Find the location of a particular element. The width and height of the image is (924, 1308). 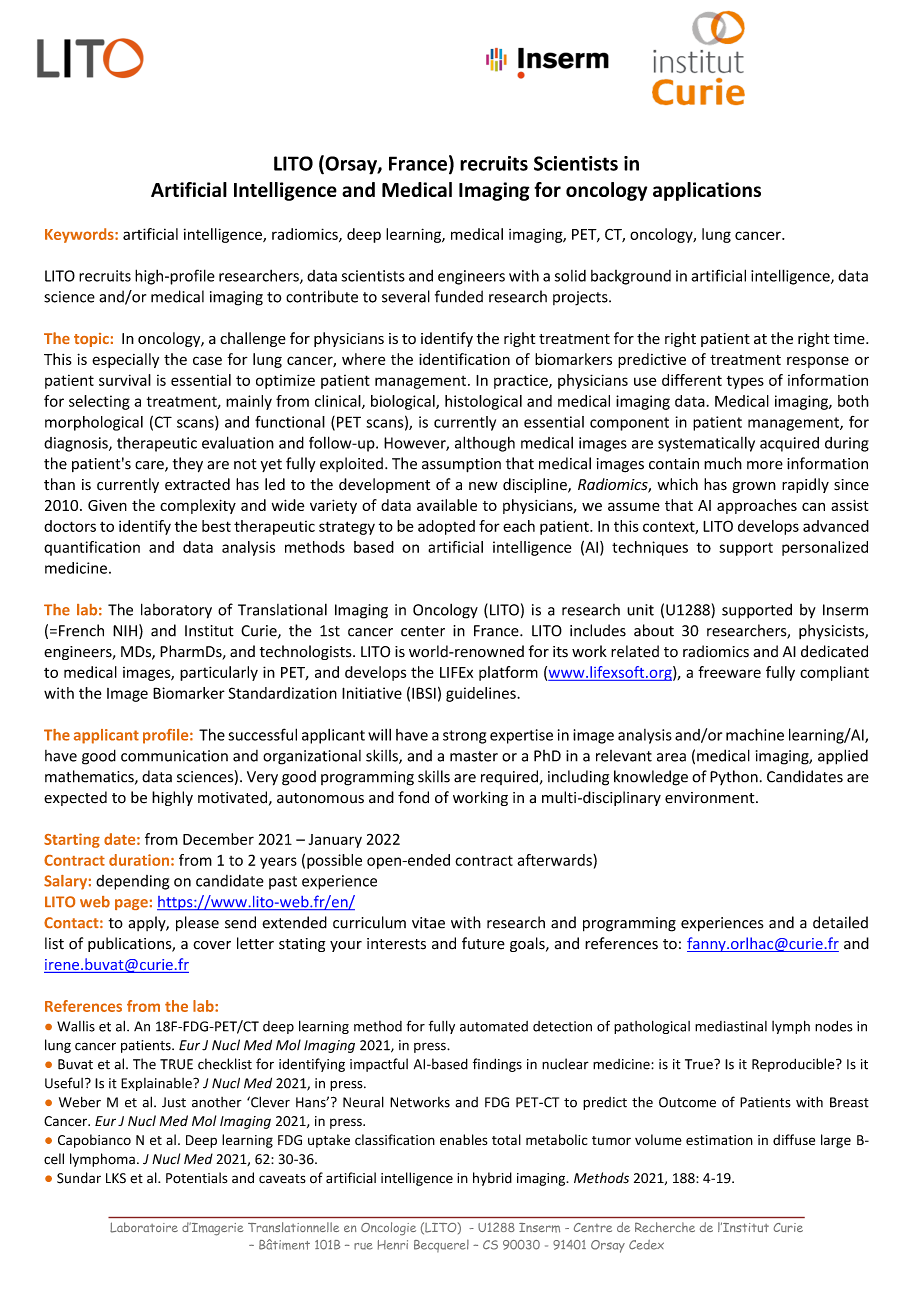

depending is located at coordinates (132, 882).
